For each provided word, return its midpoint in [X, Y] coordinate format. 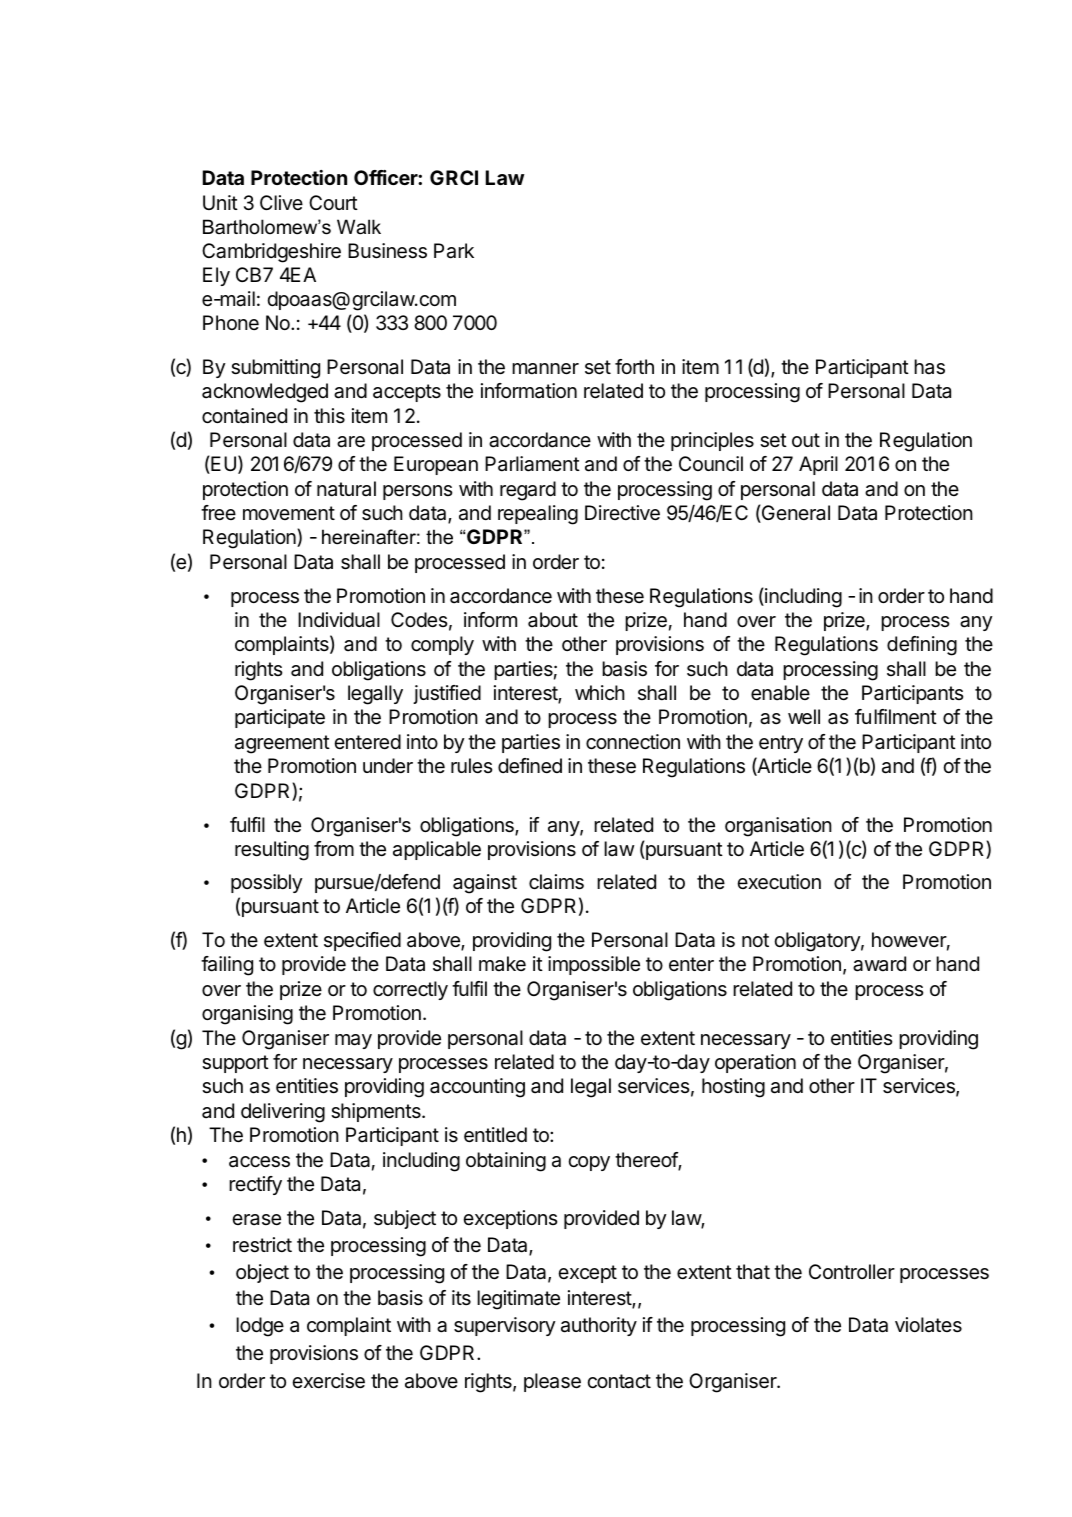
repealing [538, 515]
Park [454, 251]
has [929, 367]
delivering [283, 1113]
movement [289, 513]
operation [755, 1063]
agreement [282, 744]
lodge [260, 1327]
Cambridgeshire [271, 253]
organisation [778, 827]
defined [530, 765]
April [818, 465]
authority [599, 1326]
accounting [477, 1088]
